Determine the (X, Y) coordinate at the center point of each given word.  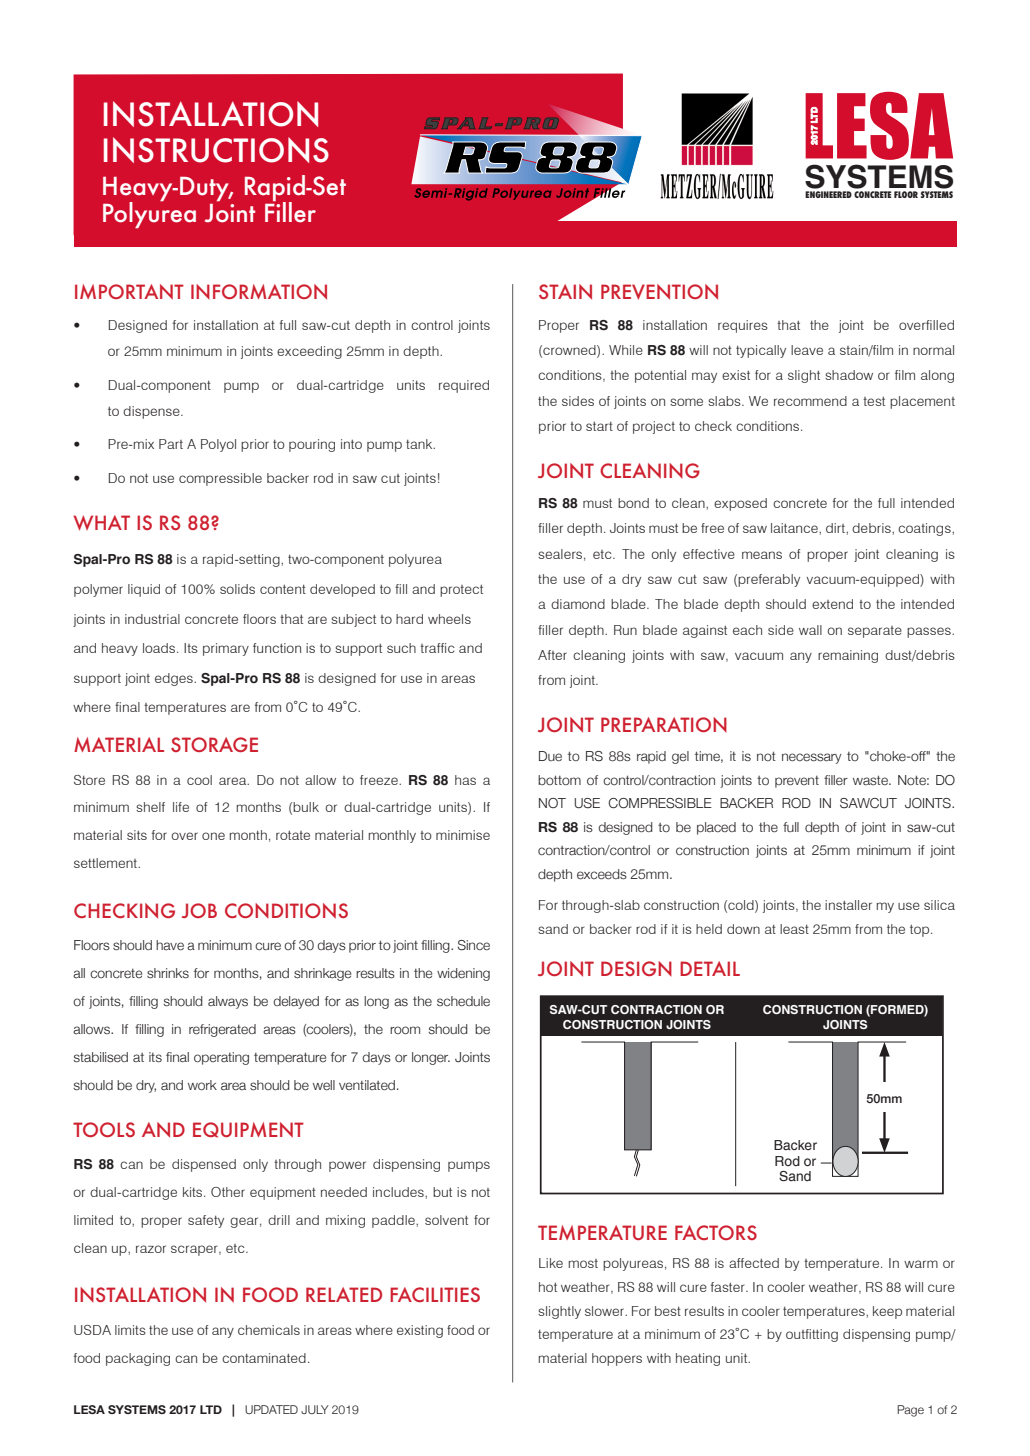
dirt (836, 528)
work (202, 1085)
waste (871, 780)
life (181, 807)
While (626, 350)
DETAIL (710, 968)
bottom (559, 780)
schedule (463, 1001)
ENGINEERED (828, 194)
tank (420, 444)
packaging (138, 1359)
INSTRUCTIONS (216, 150)
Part (171, 444)
